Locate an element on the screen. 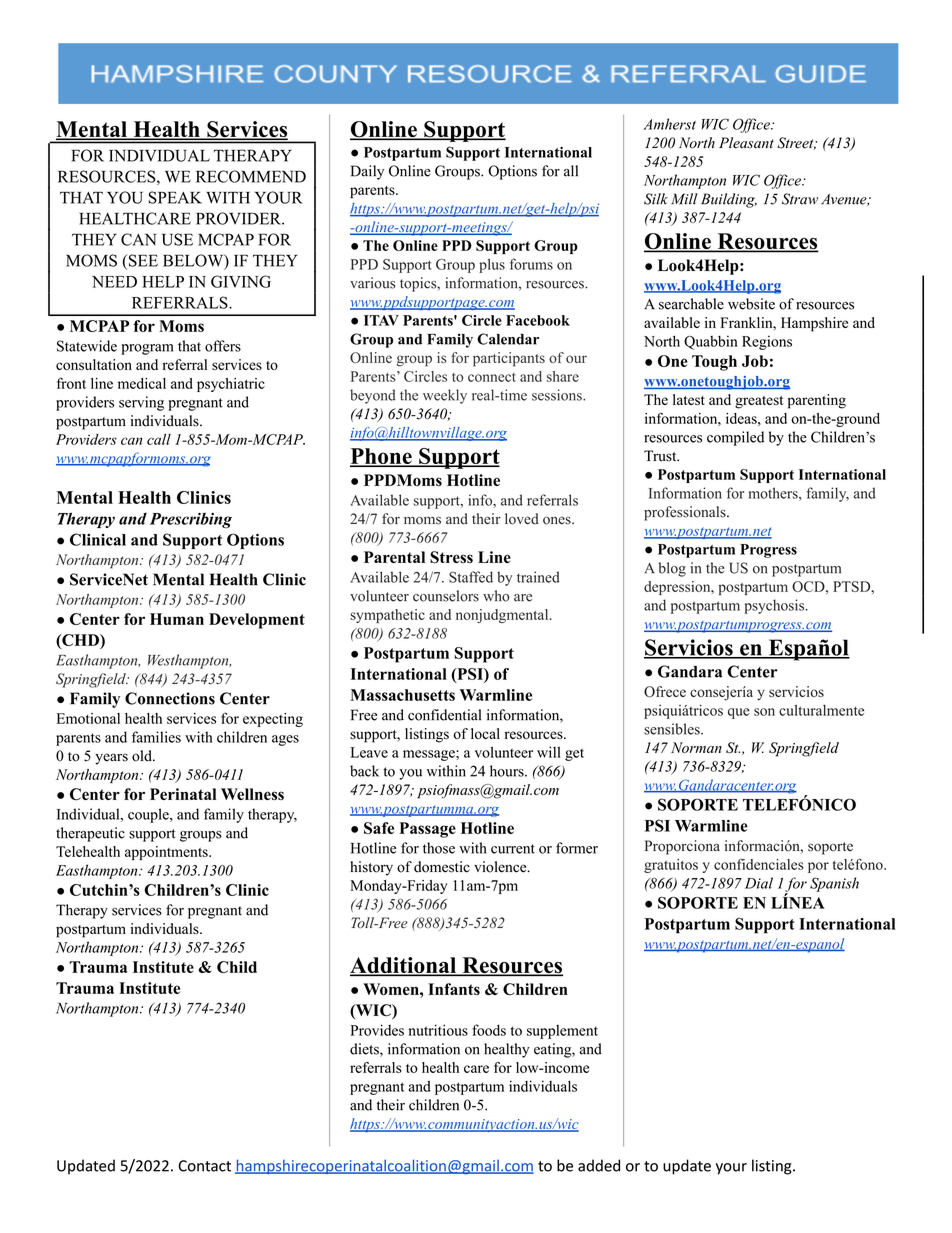 The height and width of the screenshot is (1233, 952). appointments is located at coordinates (167, 853).
